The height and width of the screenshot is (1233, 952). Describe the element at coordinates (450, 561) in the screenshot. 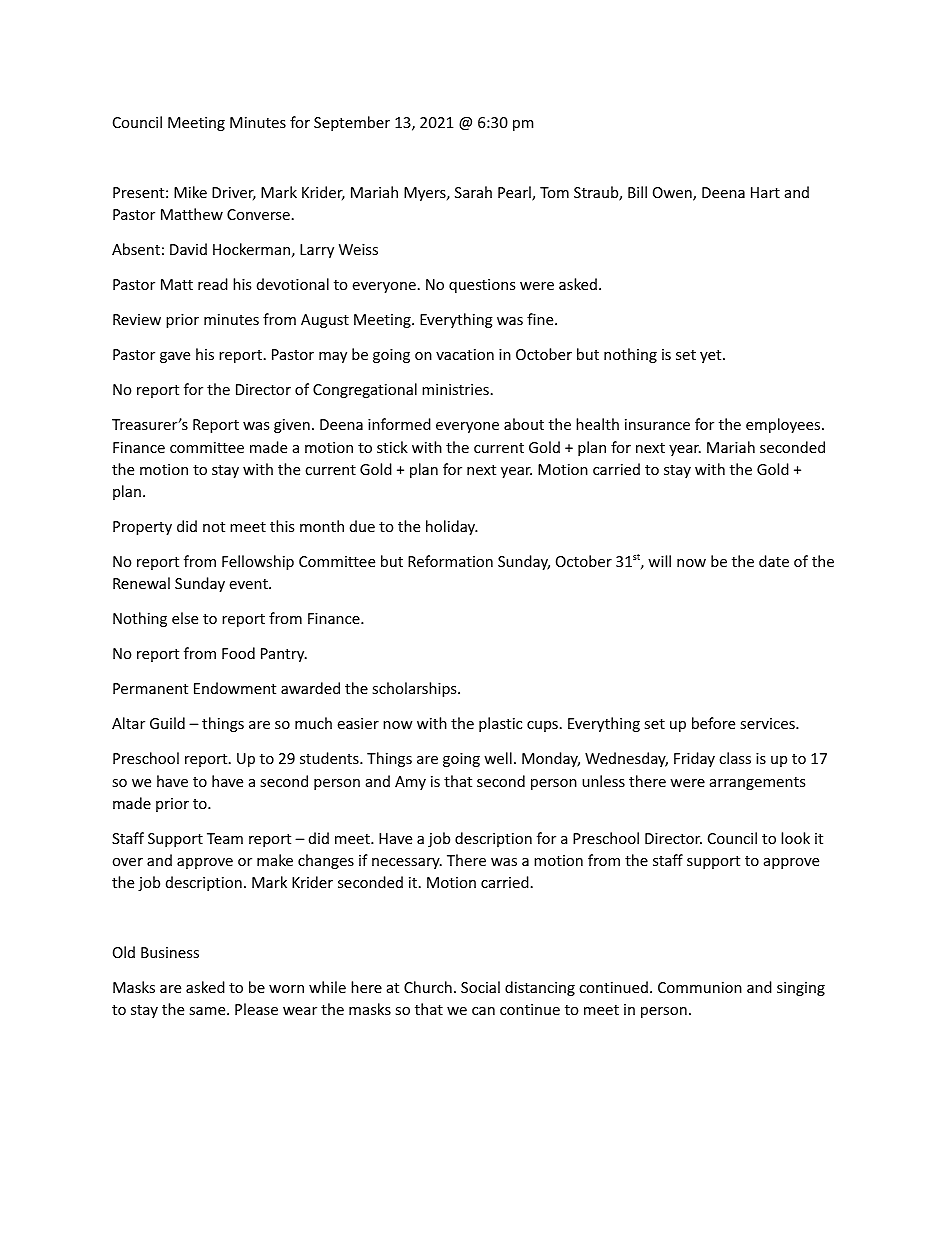

I see `Reformation` at that location.
